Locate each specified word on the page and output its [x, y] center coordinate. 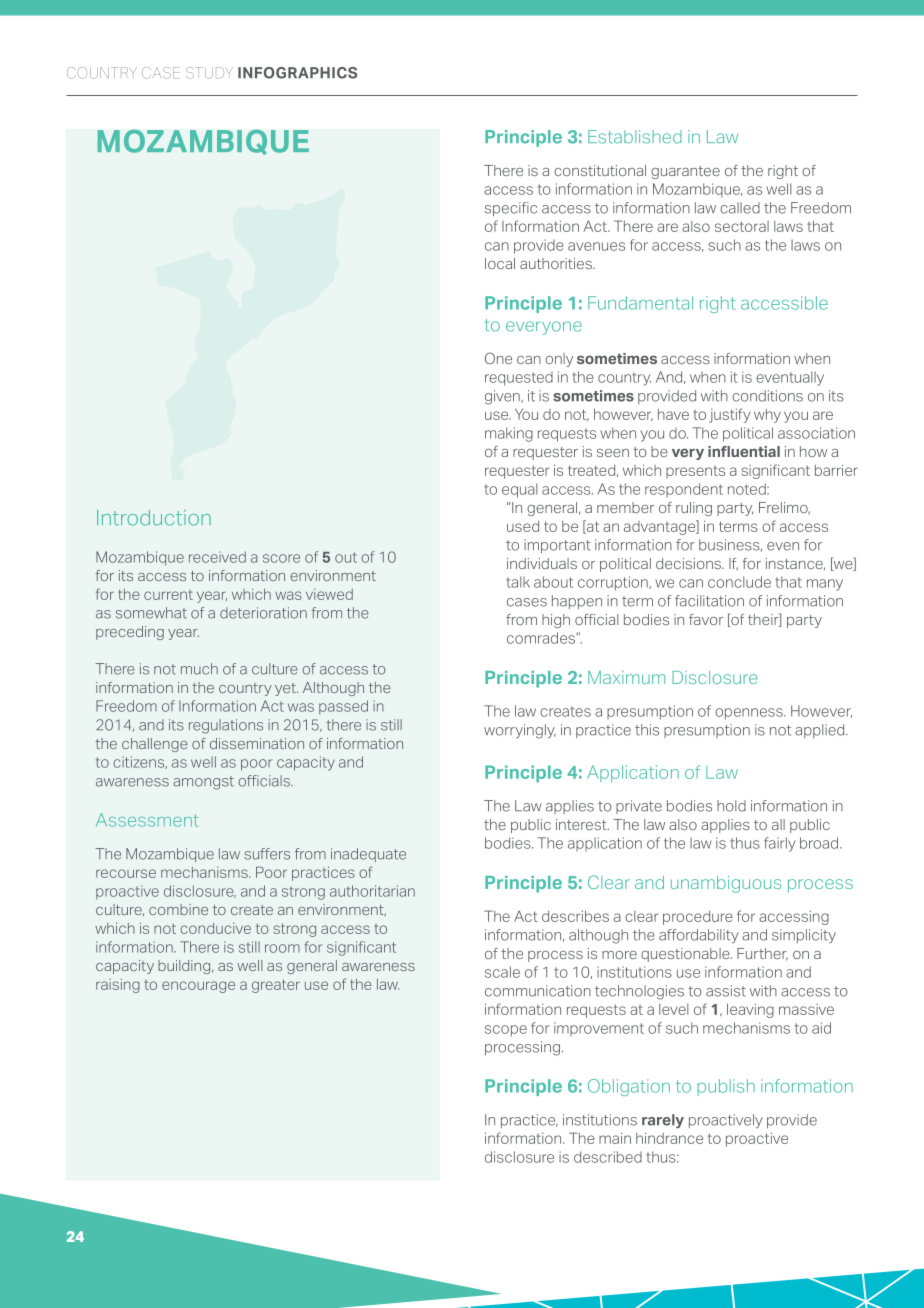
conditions [767, 396]
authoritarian [372, 891]
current [168, 595]
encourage [198, 987]
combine [178, 909]
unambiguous [726, 884]
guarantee [685, 172]
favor [706, 619]
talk [518, 582]
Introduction [154, 518]
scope [506, 1031]
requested [519, 379]
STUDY [209, 73]
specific [511, 209]
